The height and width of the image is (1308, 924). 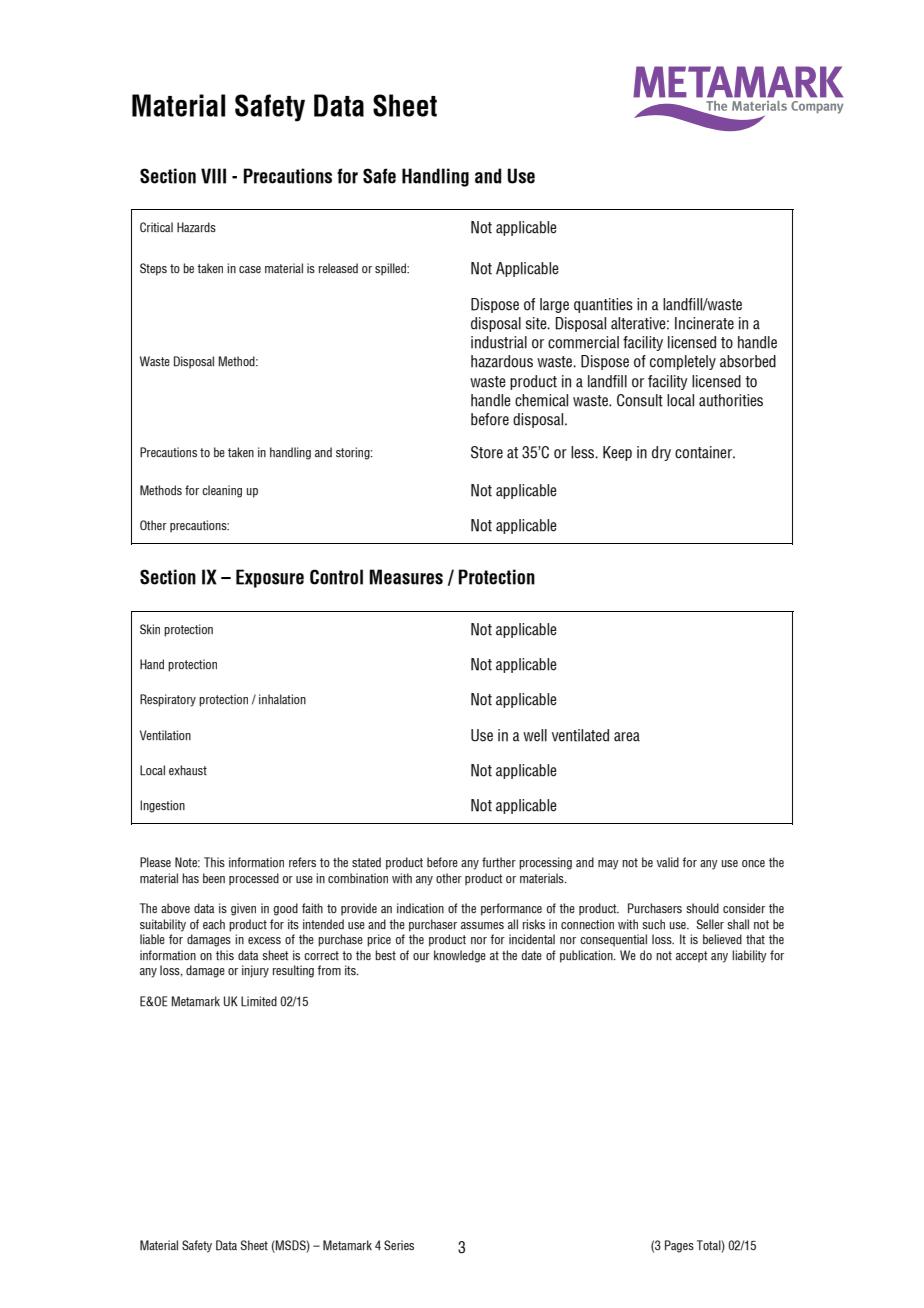 What do you see at coordinates (704, 323) in the image?
I see `Incinerate` at bounding box center [704, 323].
